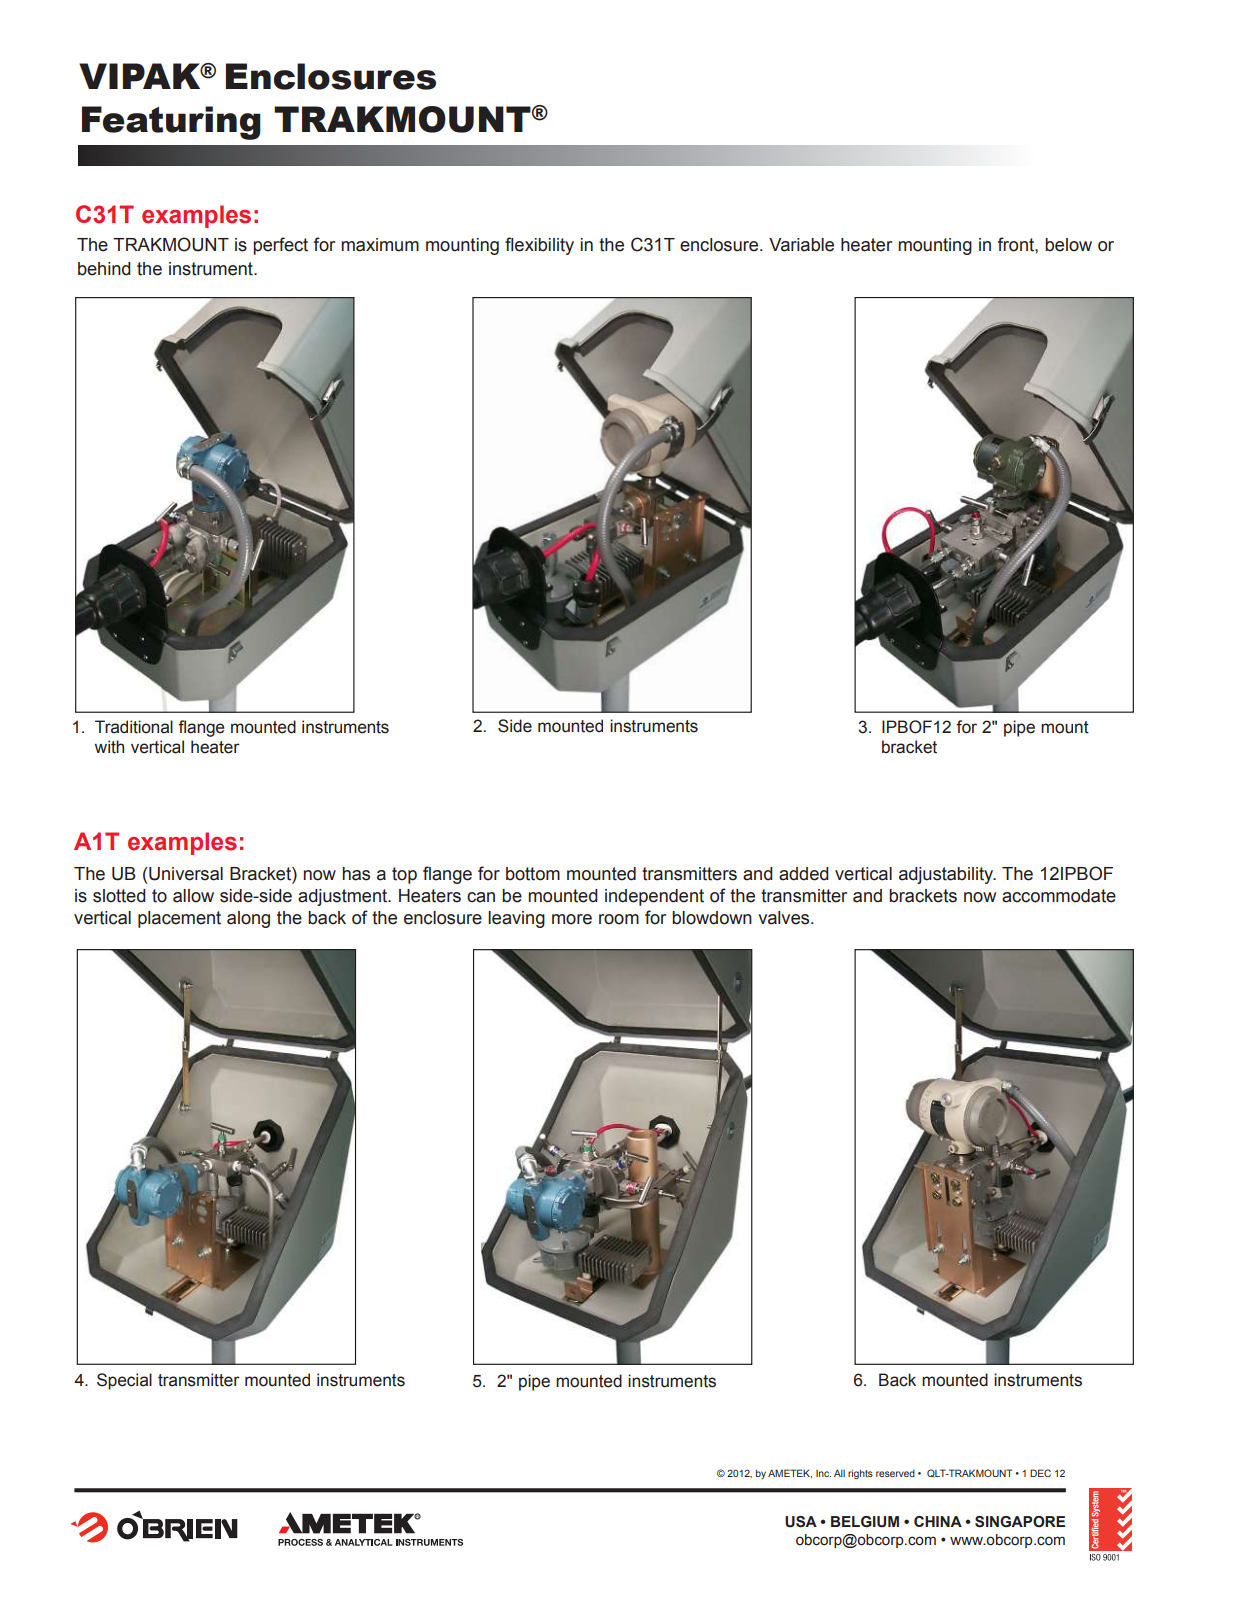  What do you see at coordinates (124, 1381) in the screenshot?
I see `Special` at bounding box center [124, 1381].
